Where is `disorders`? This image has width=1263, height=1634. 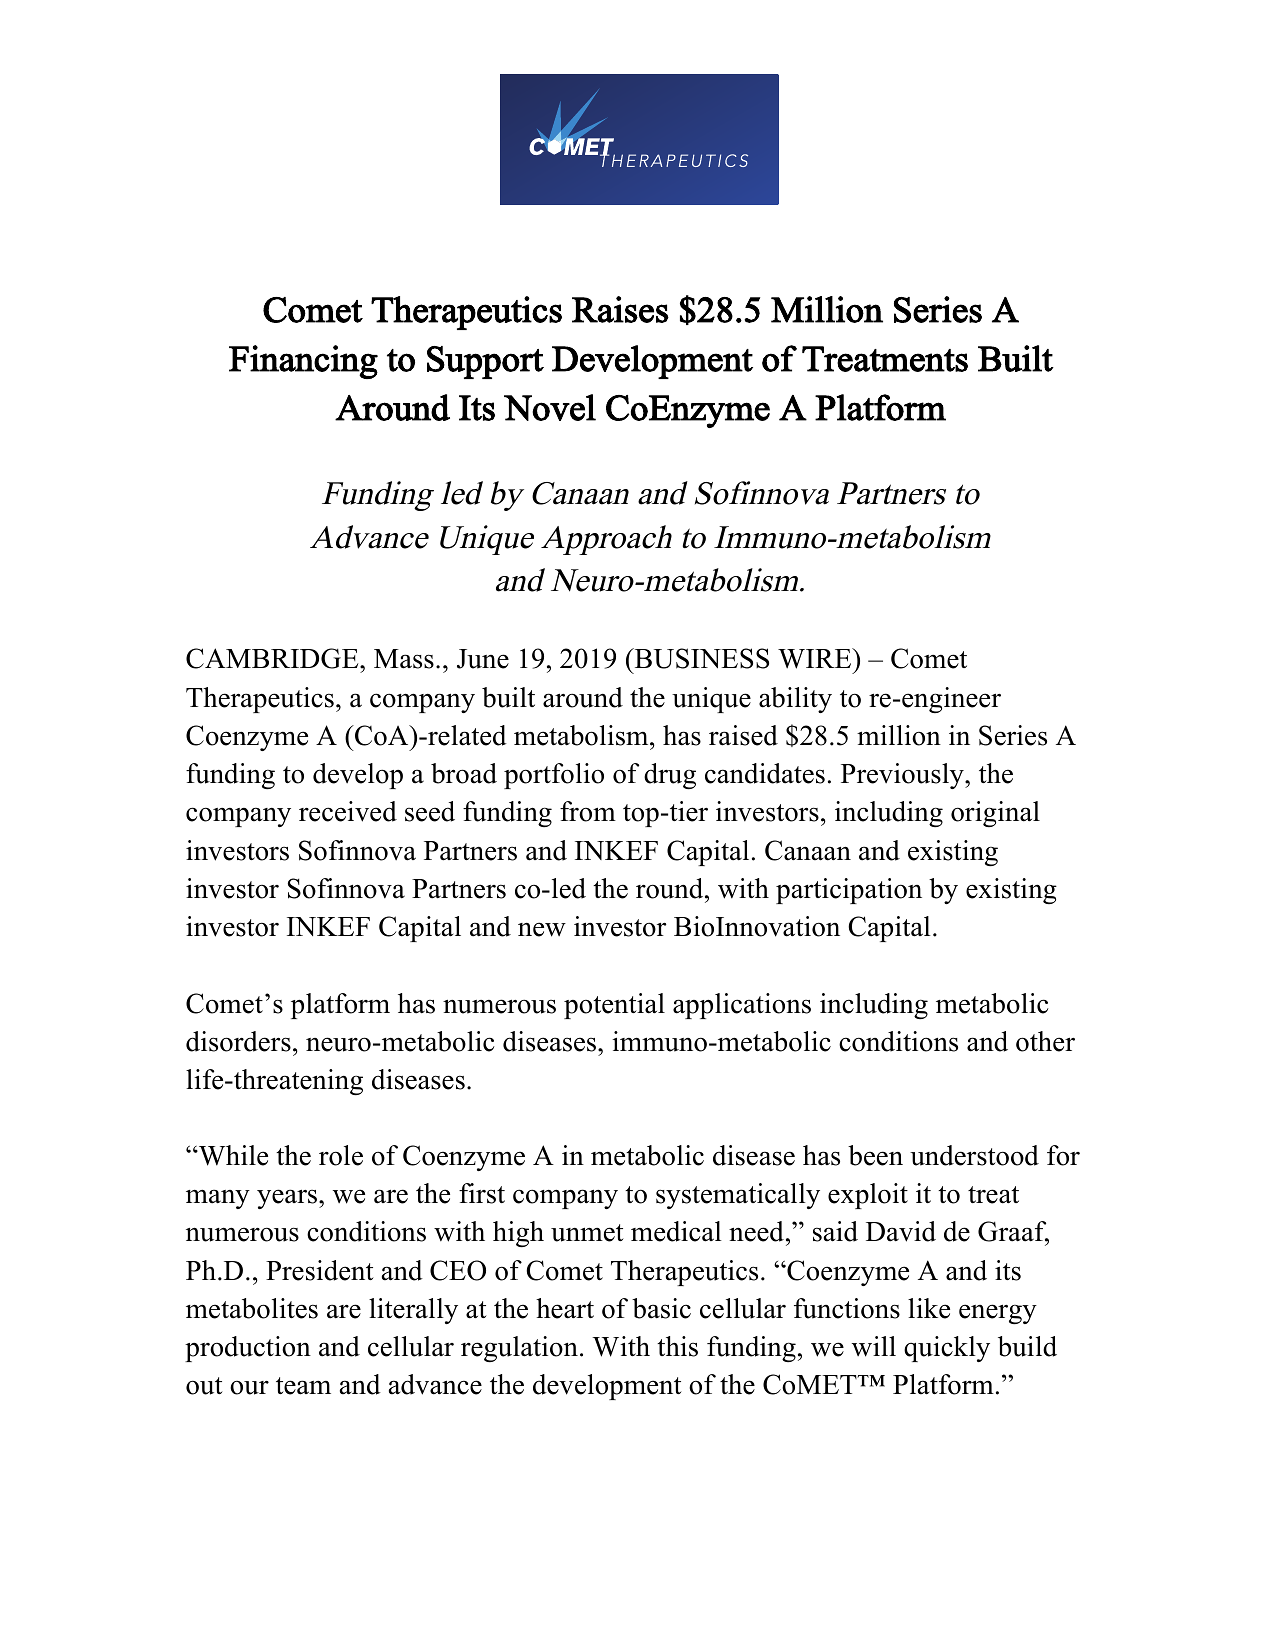
disorders is located at coordinates (238, 1041).
